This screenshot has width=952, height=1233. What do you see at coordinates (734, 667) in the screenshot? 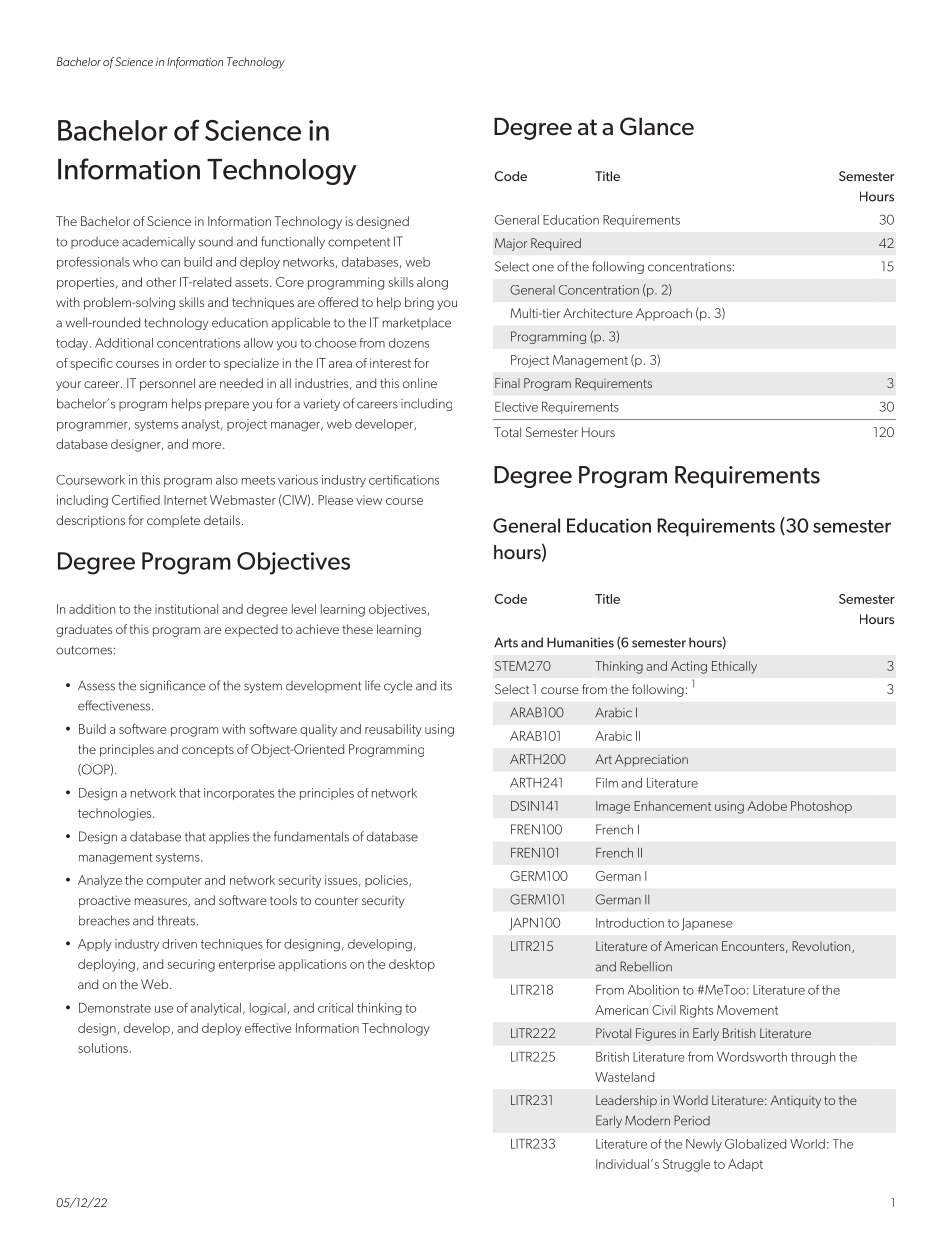
I see `Ethically` at bounding box center [734, 667].
